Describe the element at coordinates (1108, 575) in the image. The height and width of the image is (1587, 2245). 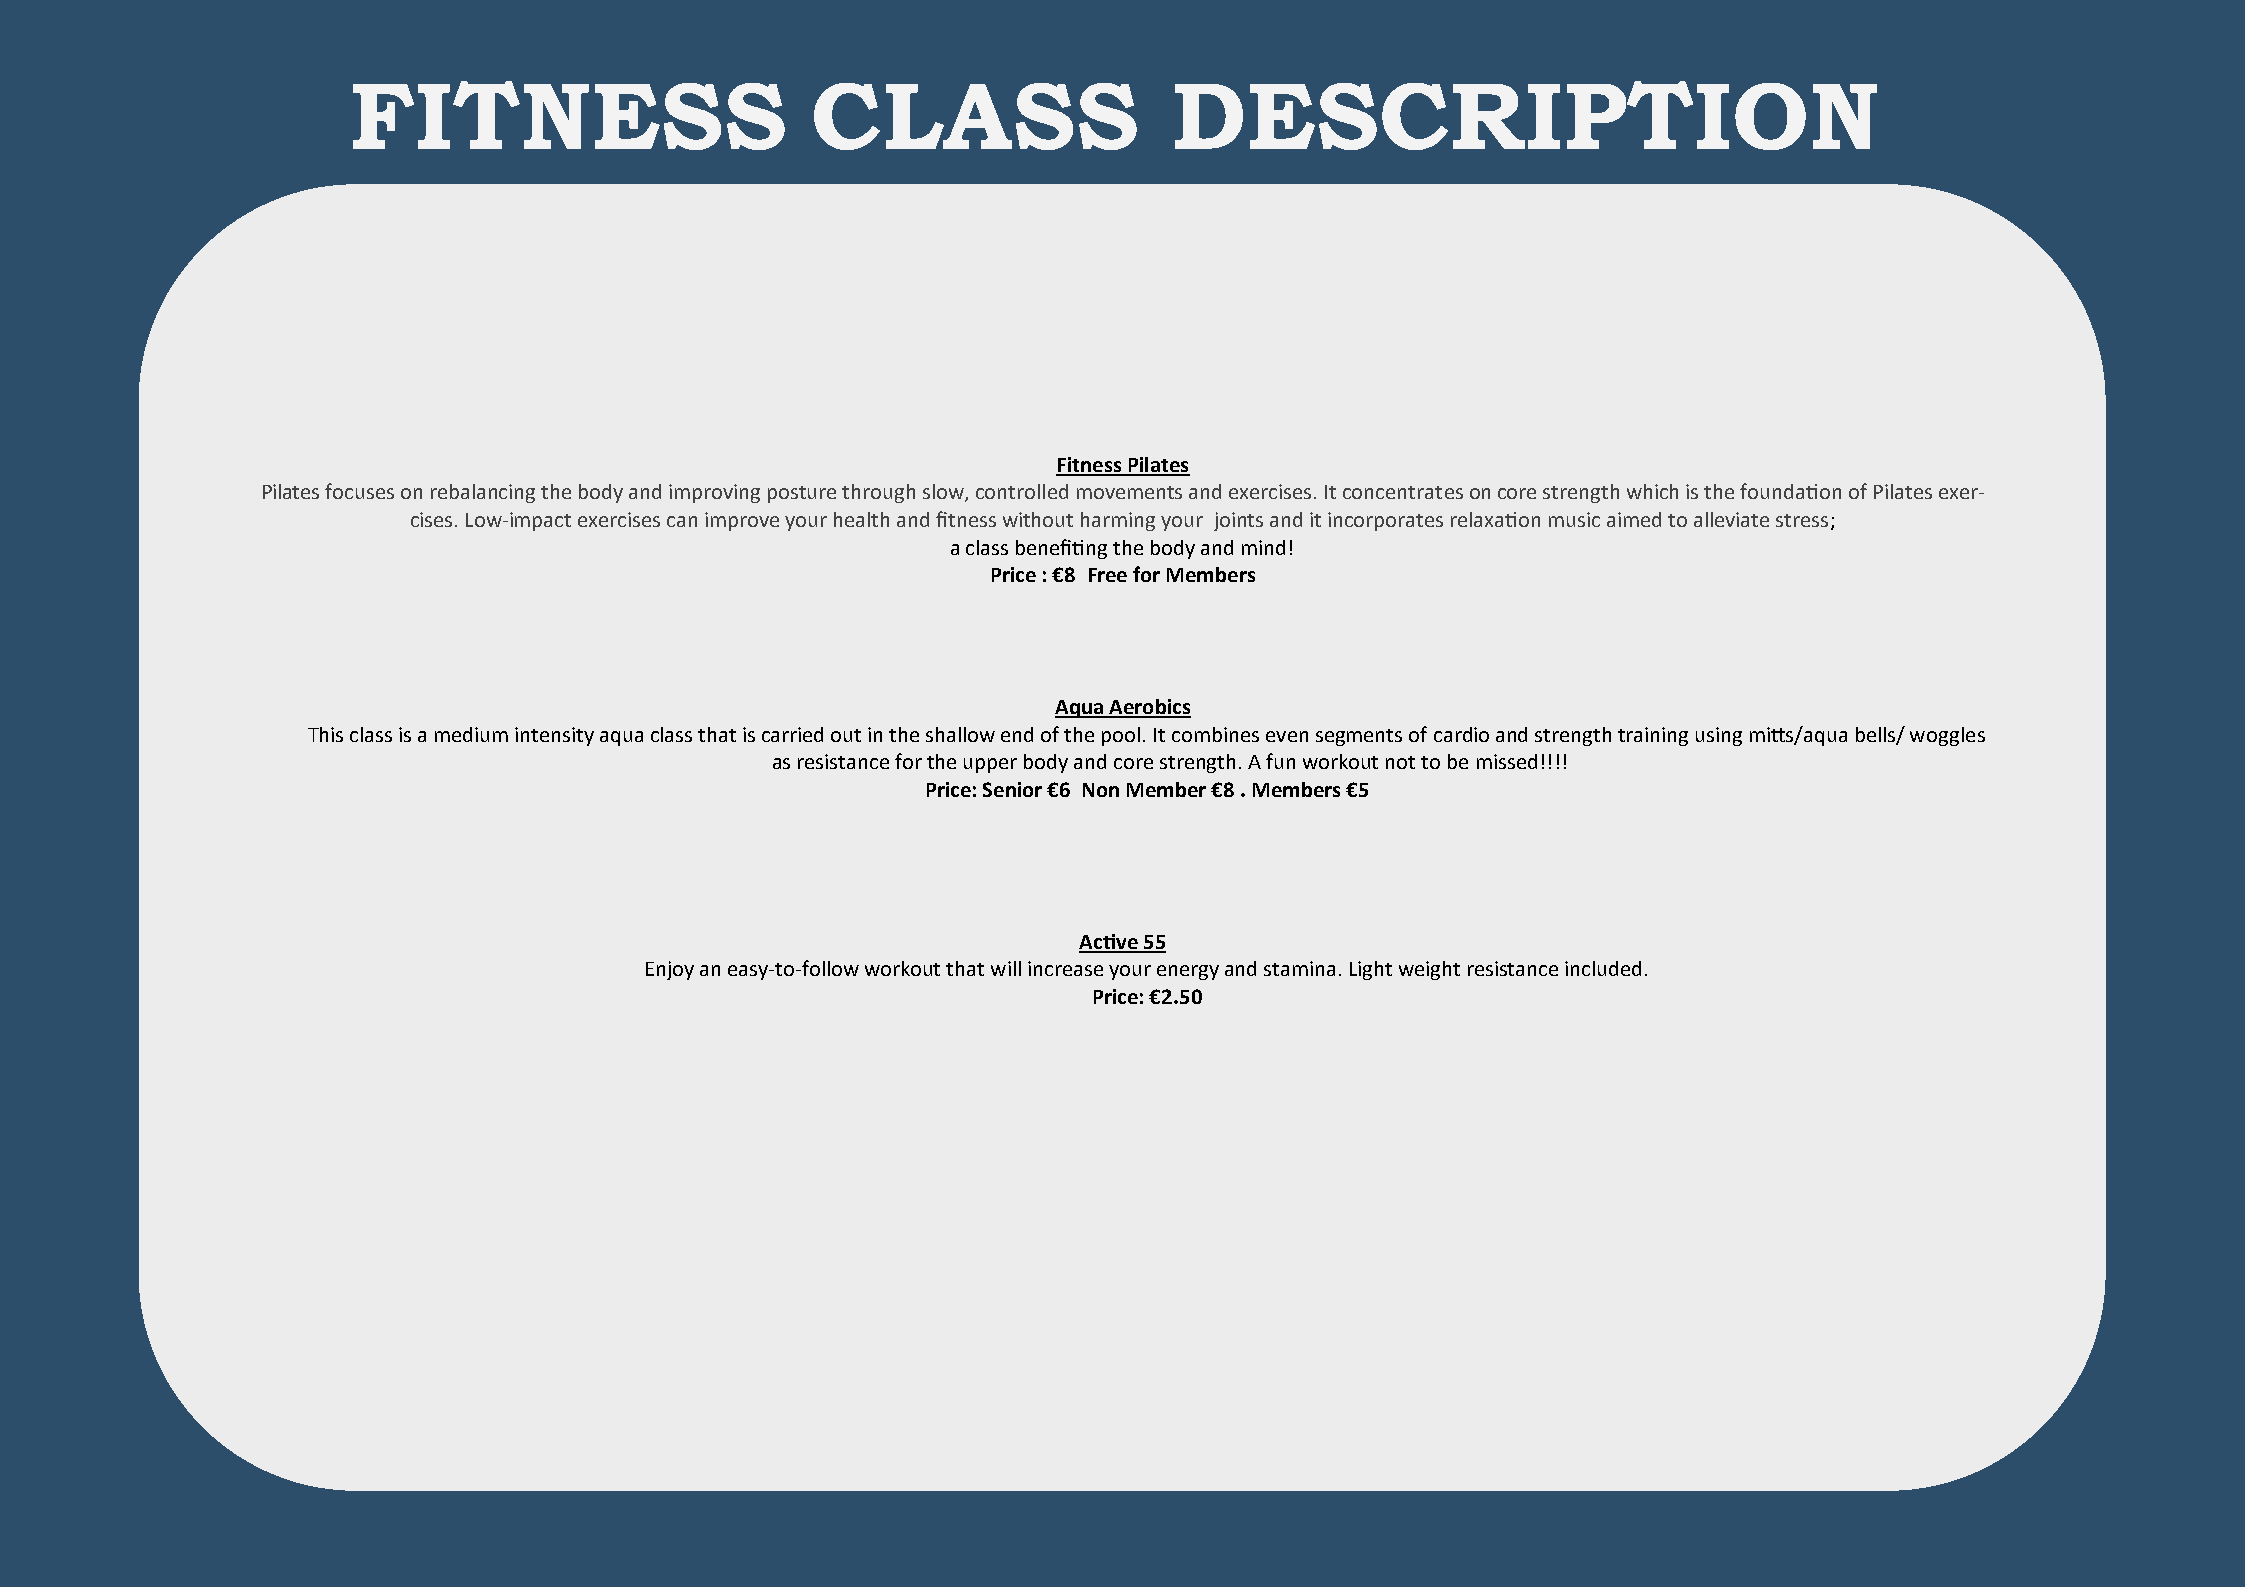
I see `Free` at that location.
